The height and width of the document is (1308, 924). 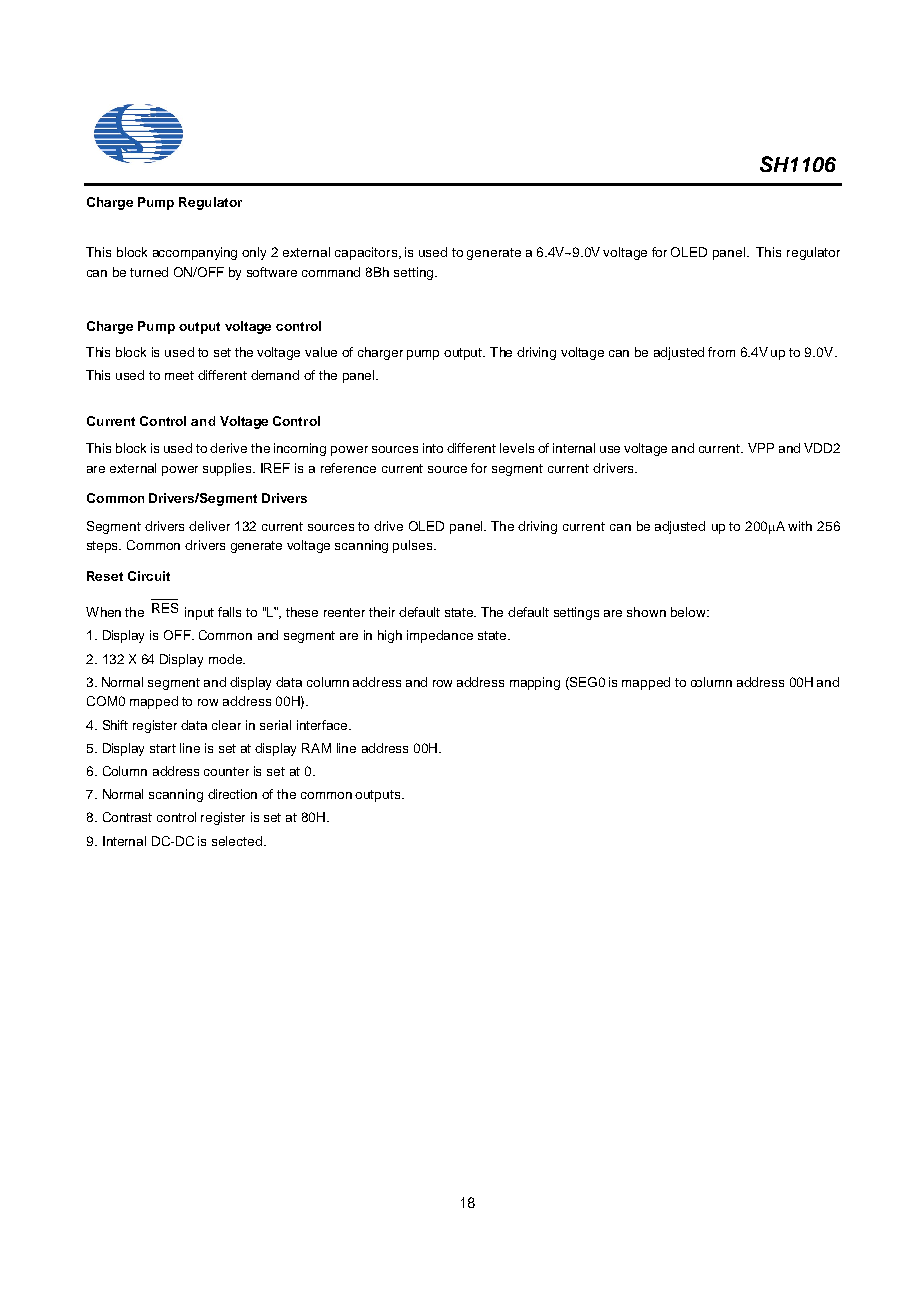 What do you see at coordinates (433, 448) in the document?
I see `into` at bounding box center [433, 448].
